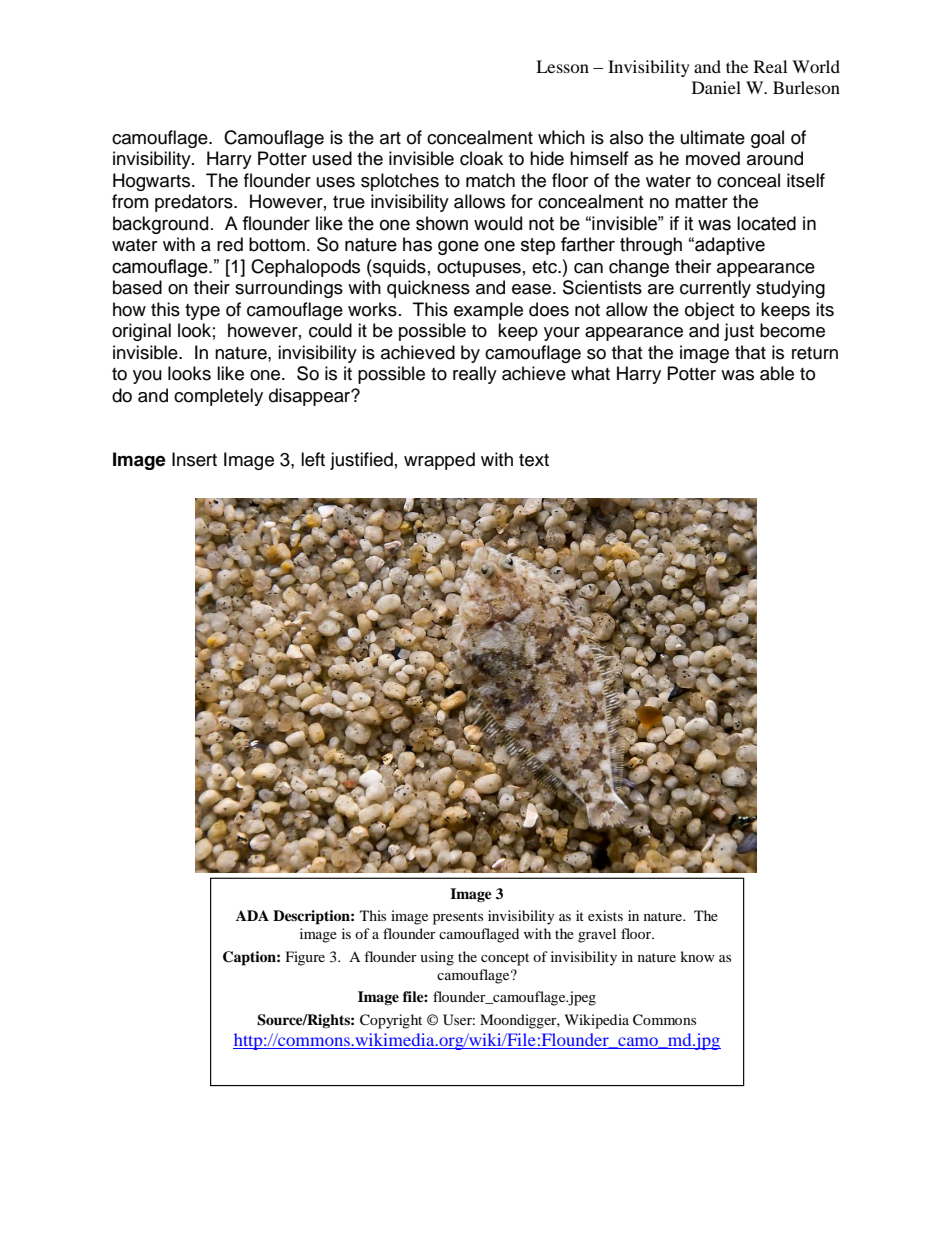  I want to click on Insert, so click(194, 459).
